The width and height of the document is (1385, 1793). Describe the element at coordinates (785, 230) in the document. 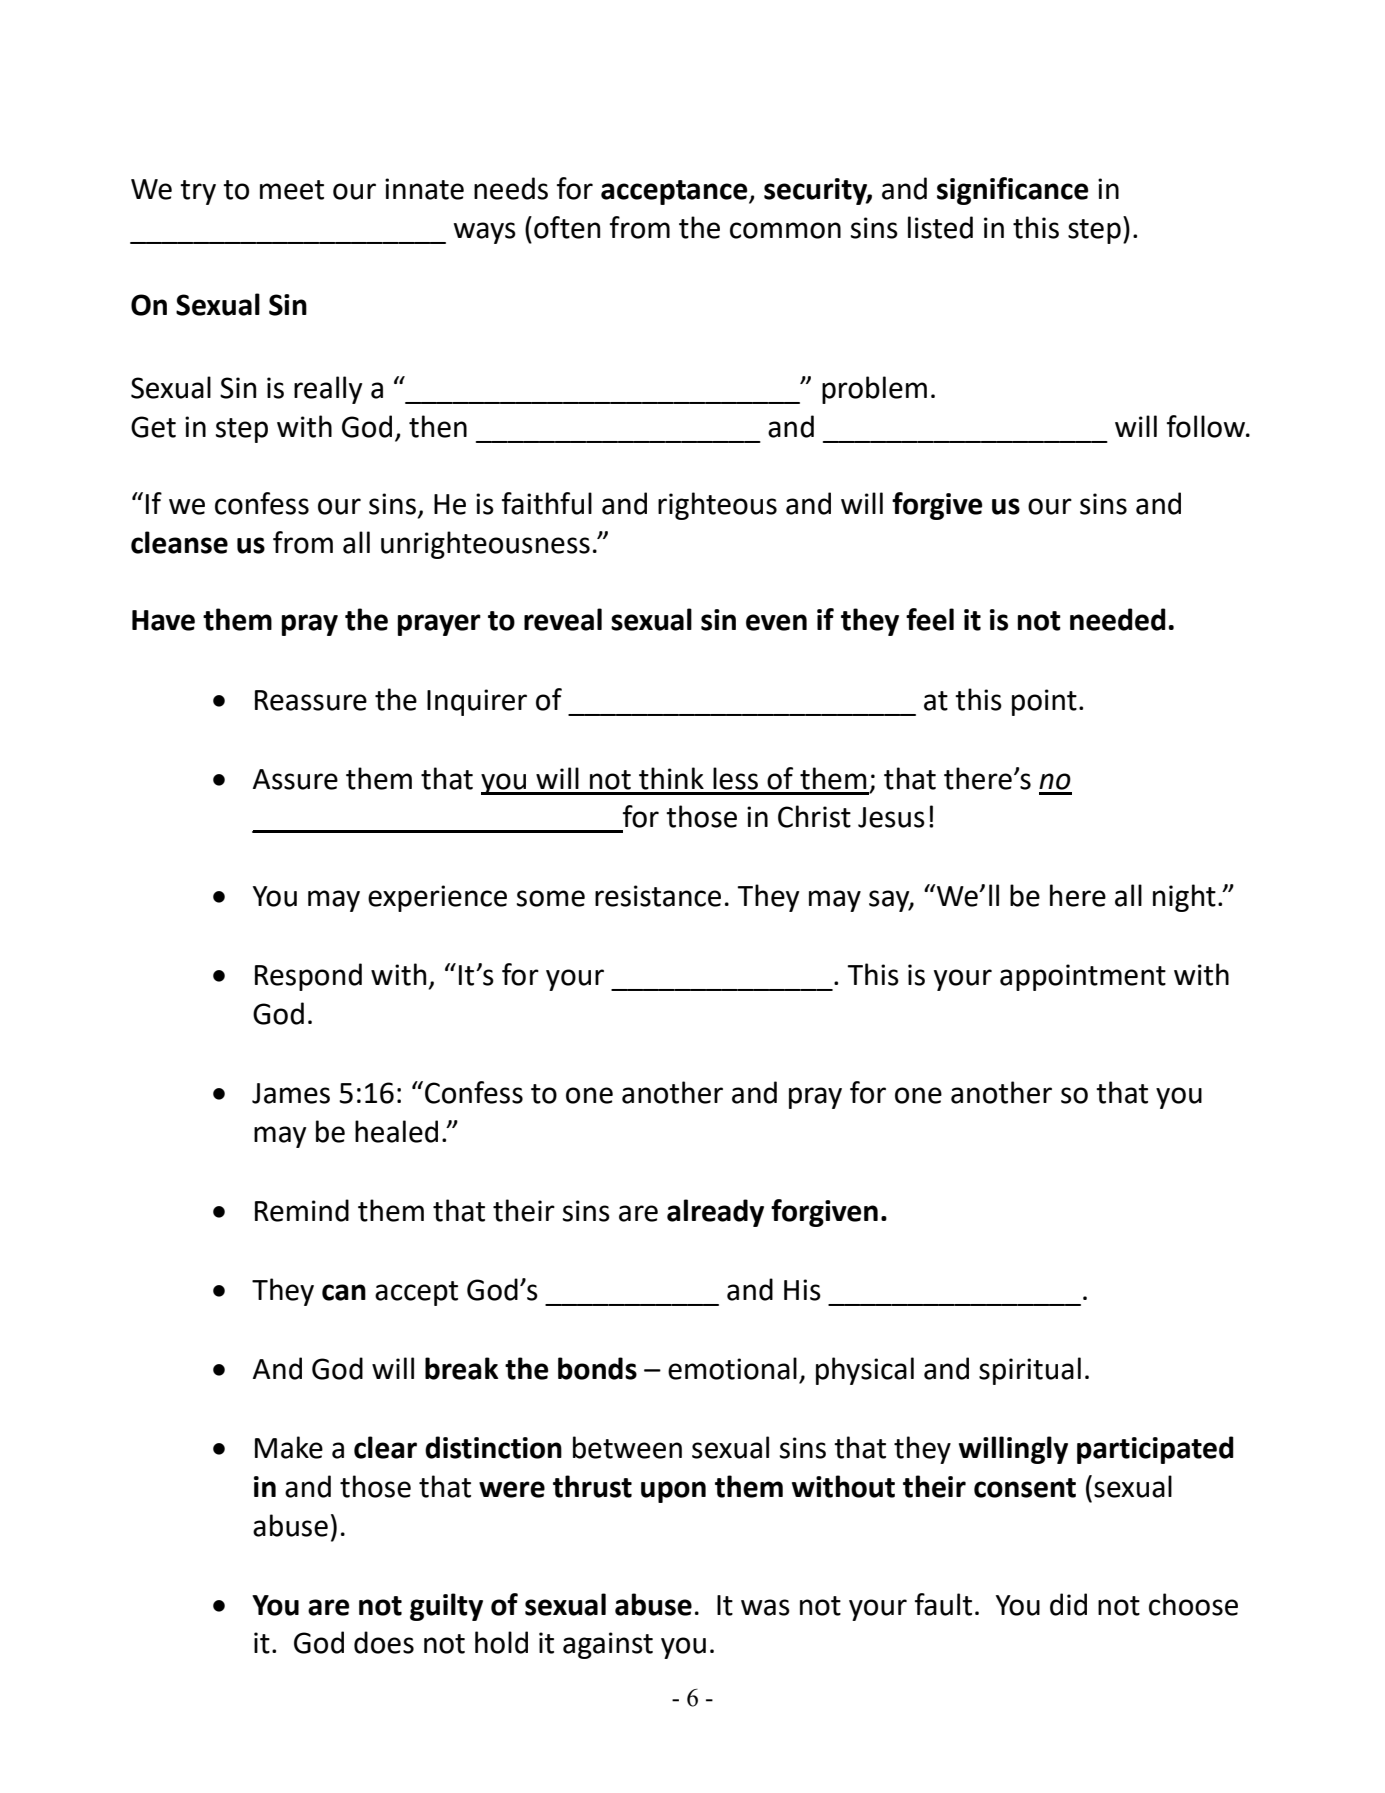

I see `common` at that location.
